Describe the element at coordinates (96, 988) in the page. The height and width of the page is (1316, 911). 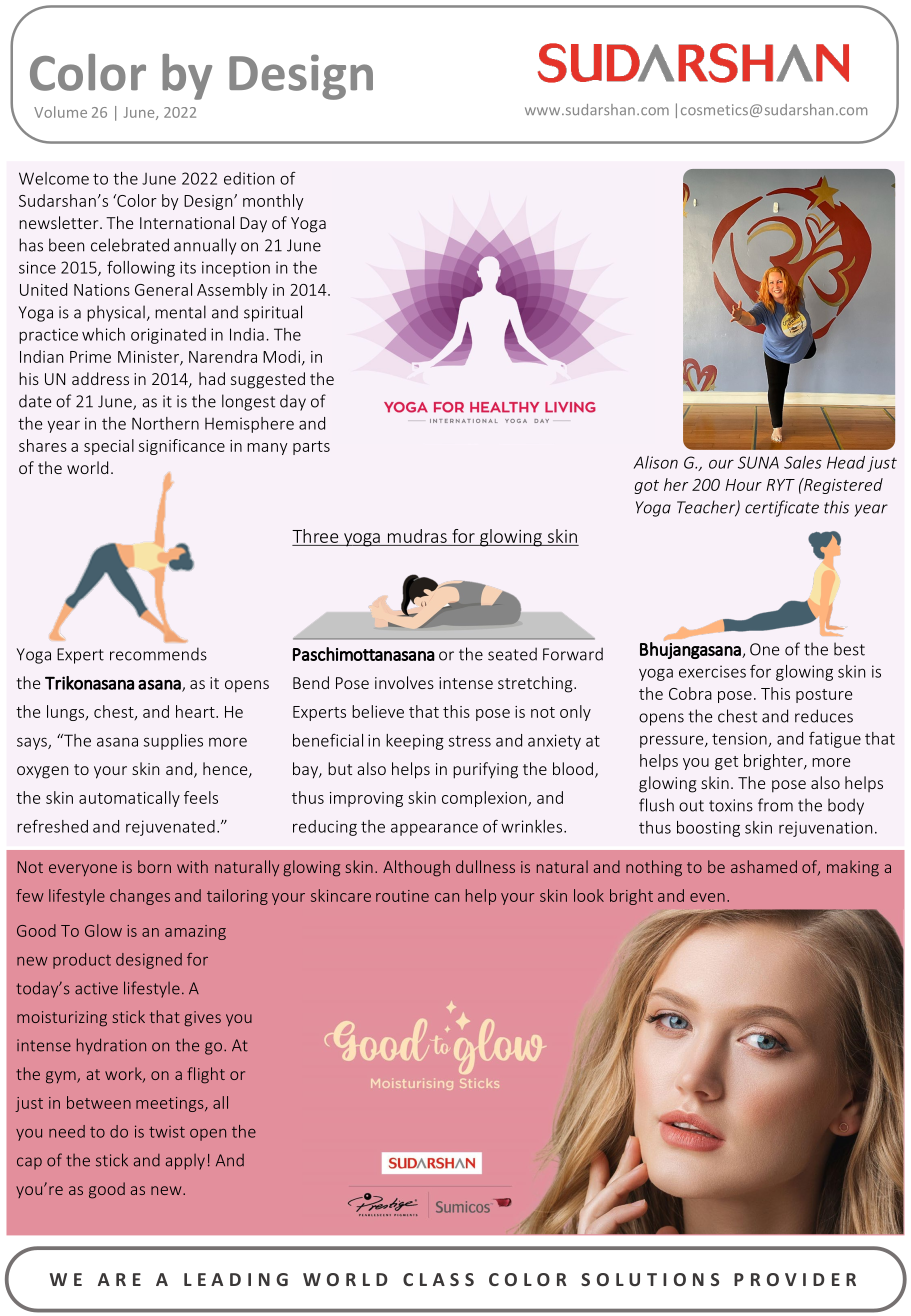
I see `active` at that location.
